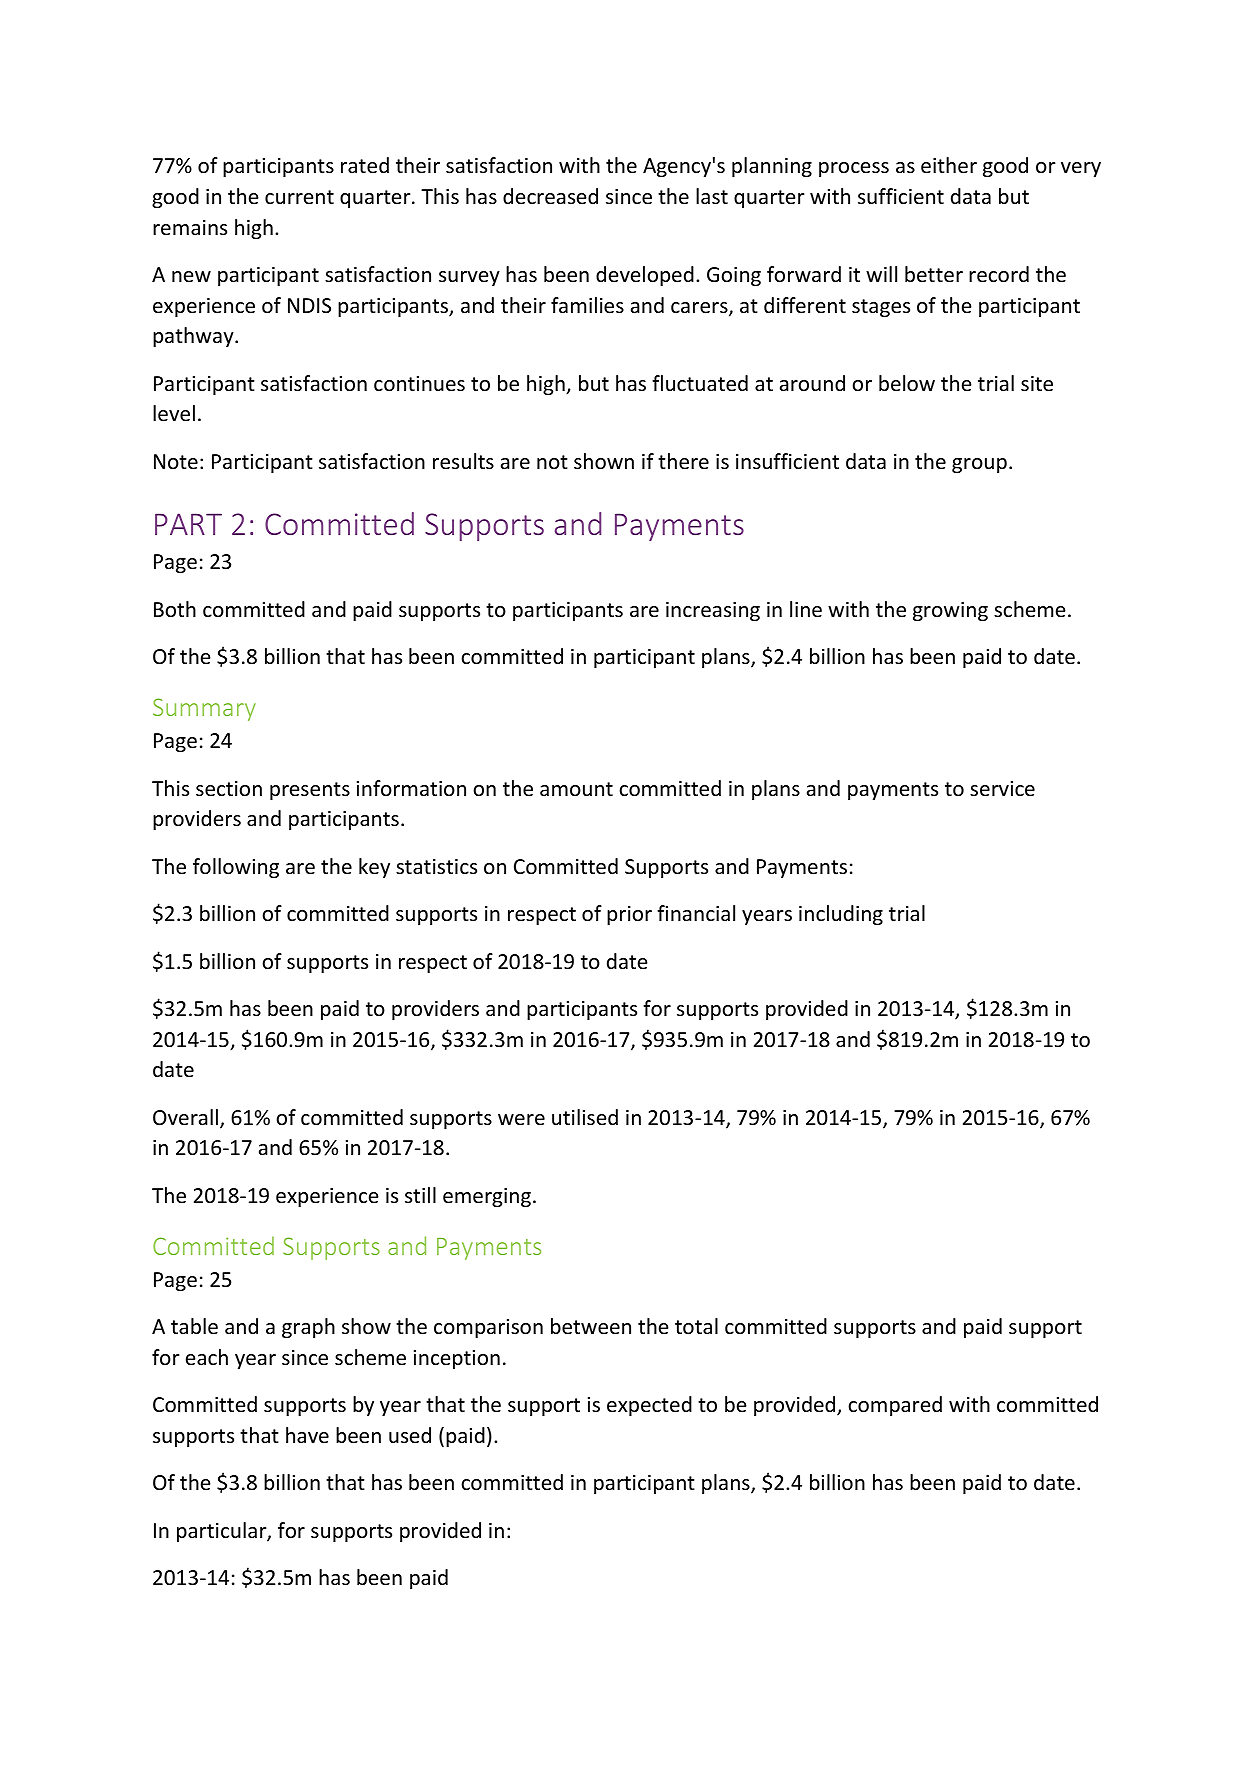 The image size is (1257, 1778). What do you see at coordinates (949, 165) in the screenshot?
I see `either` at bounding box center [949, 165].
